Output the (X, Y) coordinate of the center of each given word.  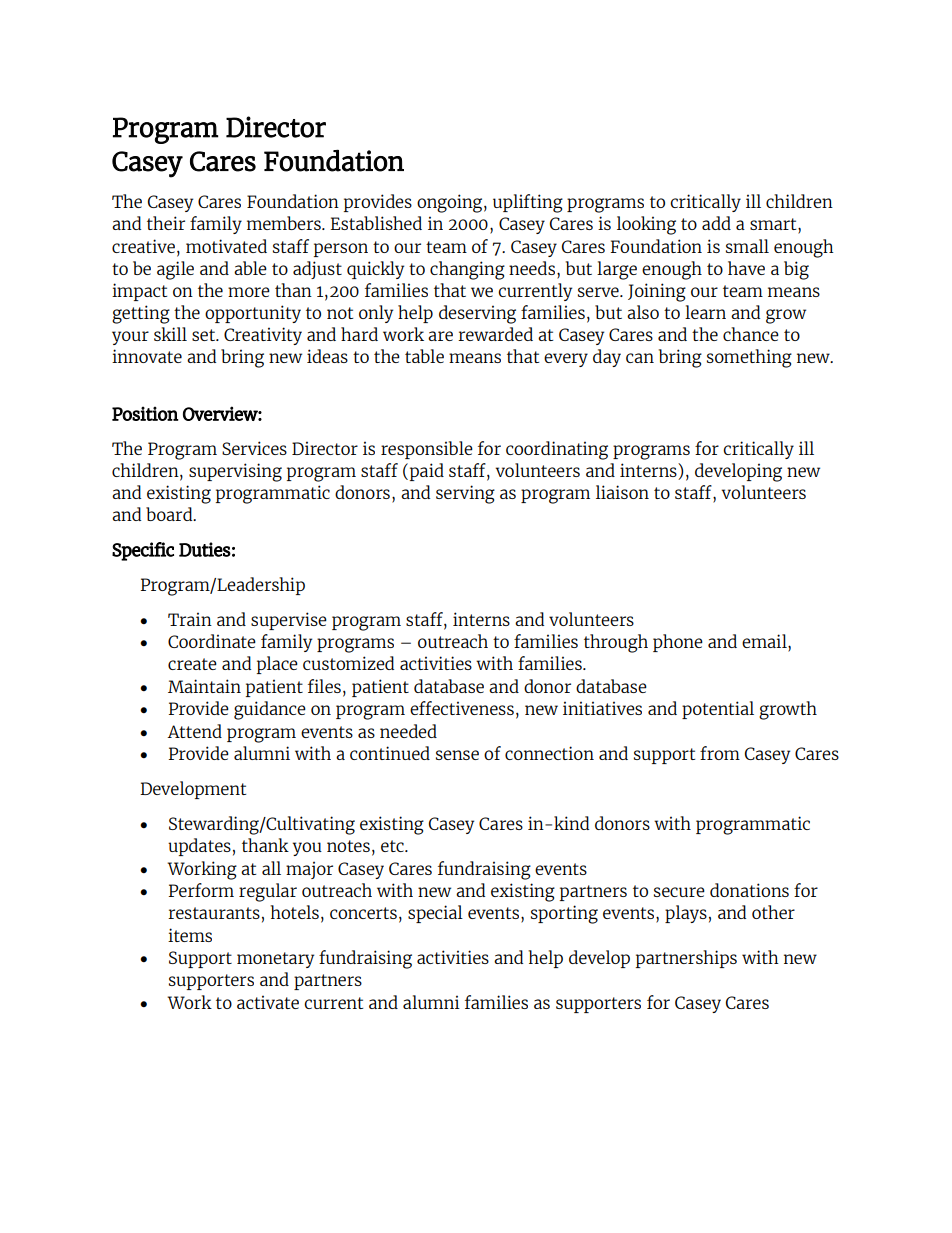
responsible (427, 450)
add (716, 223)
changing (467, 270)
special (435, 914)
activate (268, 1002)
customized (348, 663)
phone (678, 643)
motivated (226, 246)
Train (190, 619)
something (749, 358)
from (720, 753)
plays (686, 914)
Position (145, 413)
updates (199, 847)
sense (457, 755)
